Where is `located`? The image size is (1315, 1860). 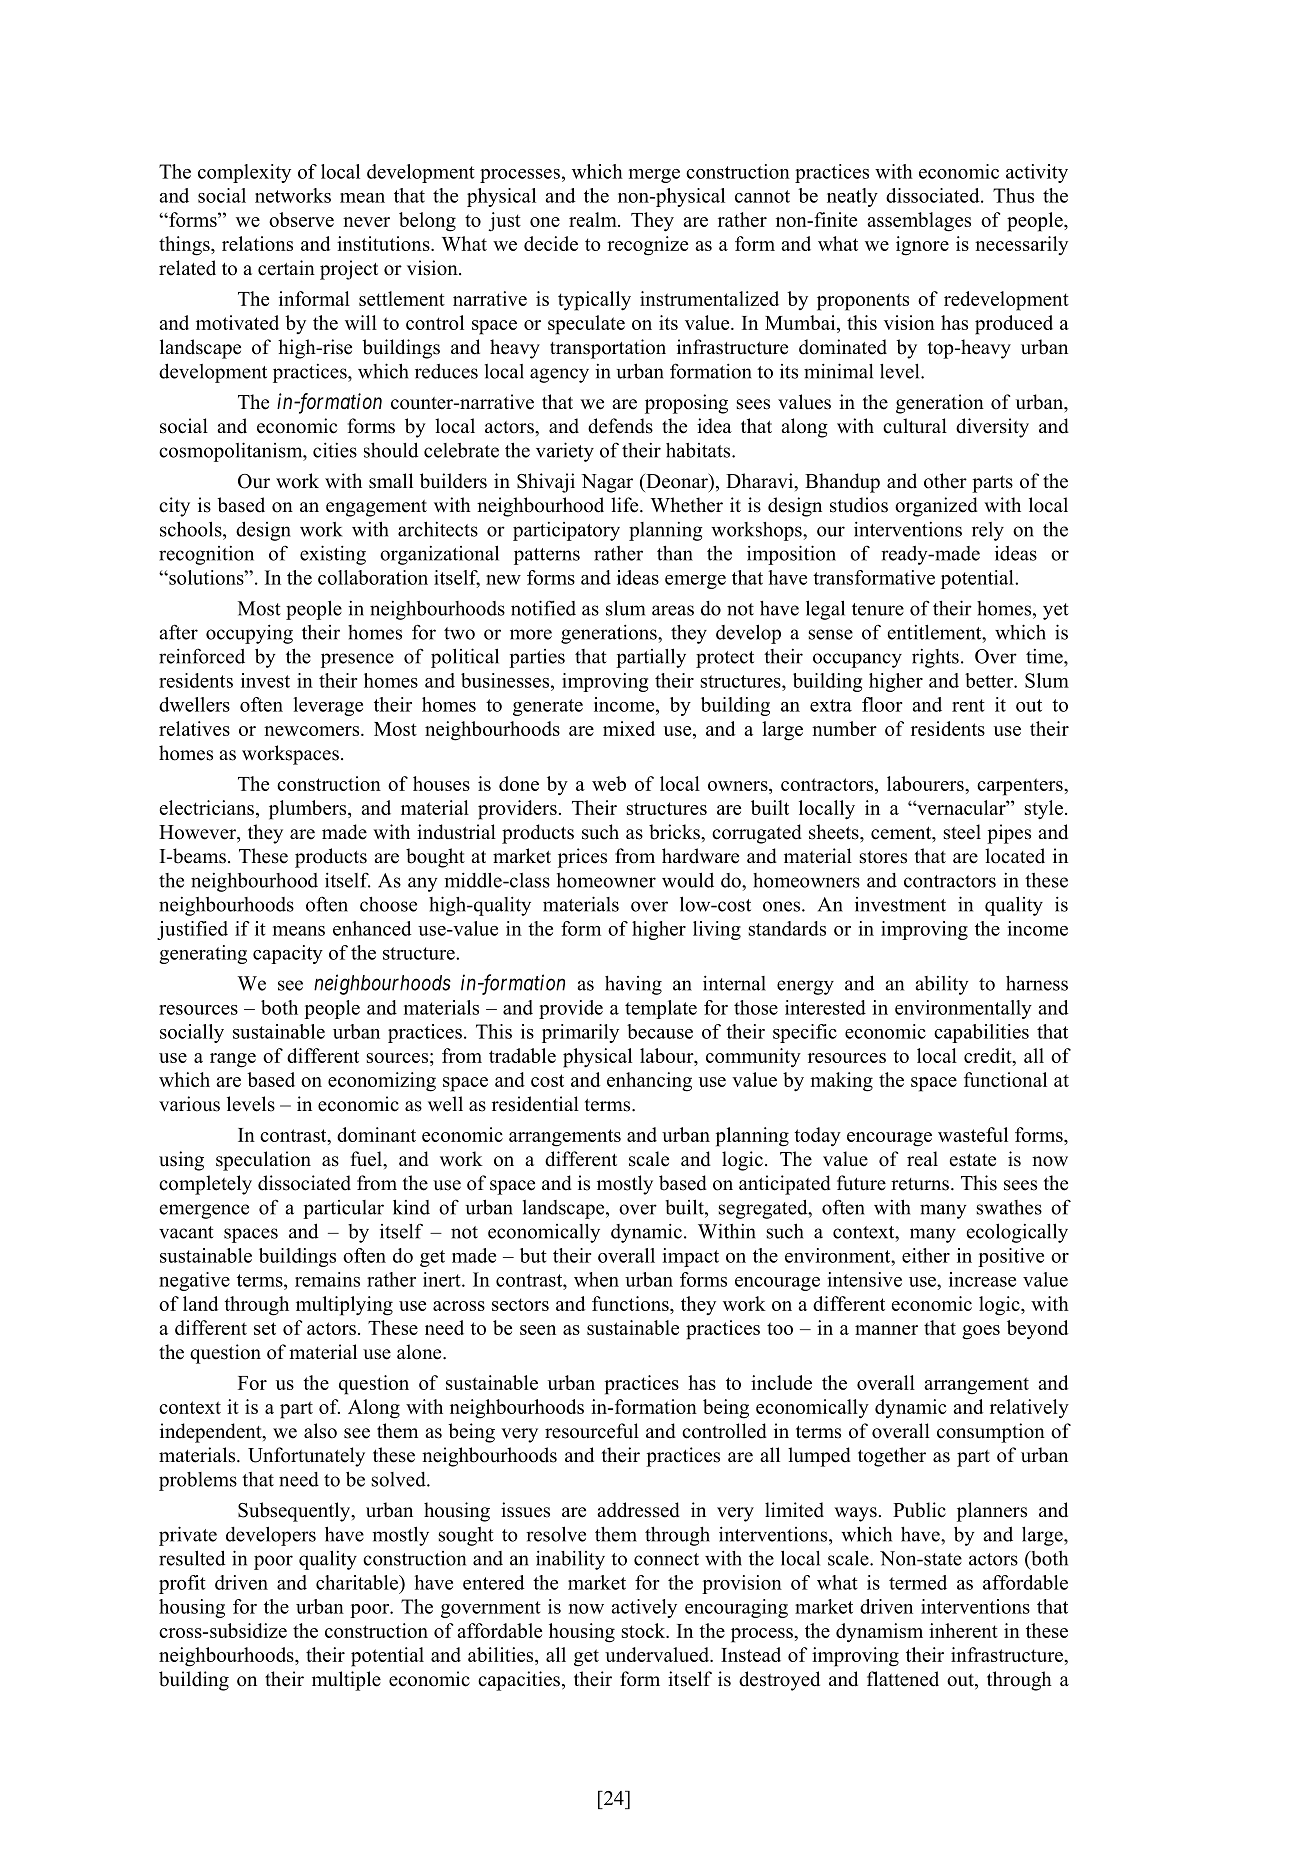 located is located at coordinates (1015, 856).
